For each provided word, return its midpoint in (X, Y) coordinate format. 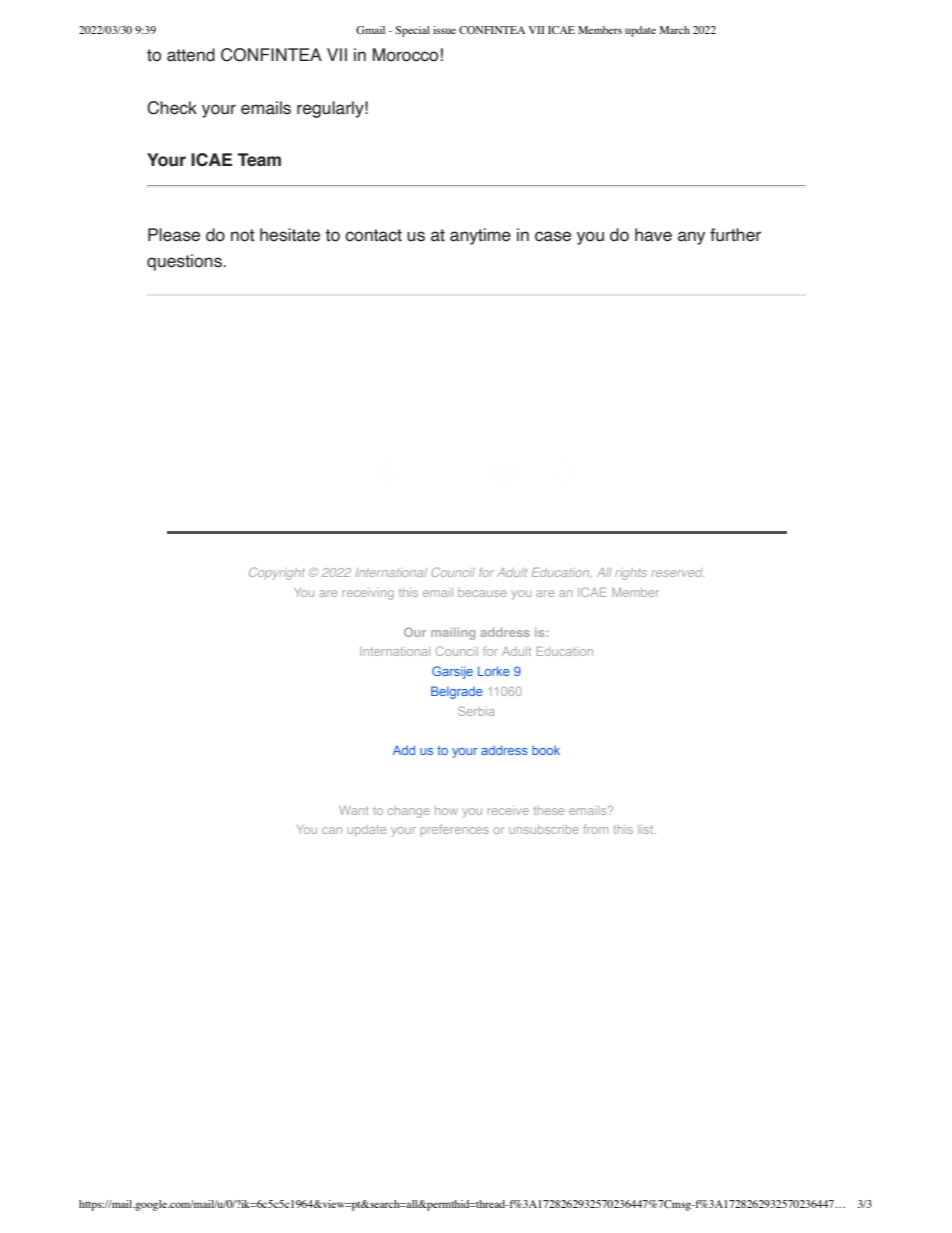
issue (444, 30)
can (332, 830)
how (446, 810)
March (675, 30)
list (647, 829)
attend (191, 55)
